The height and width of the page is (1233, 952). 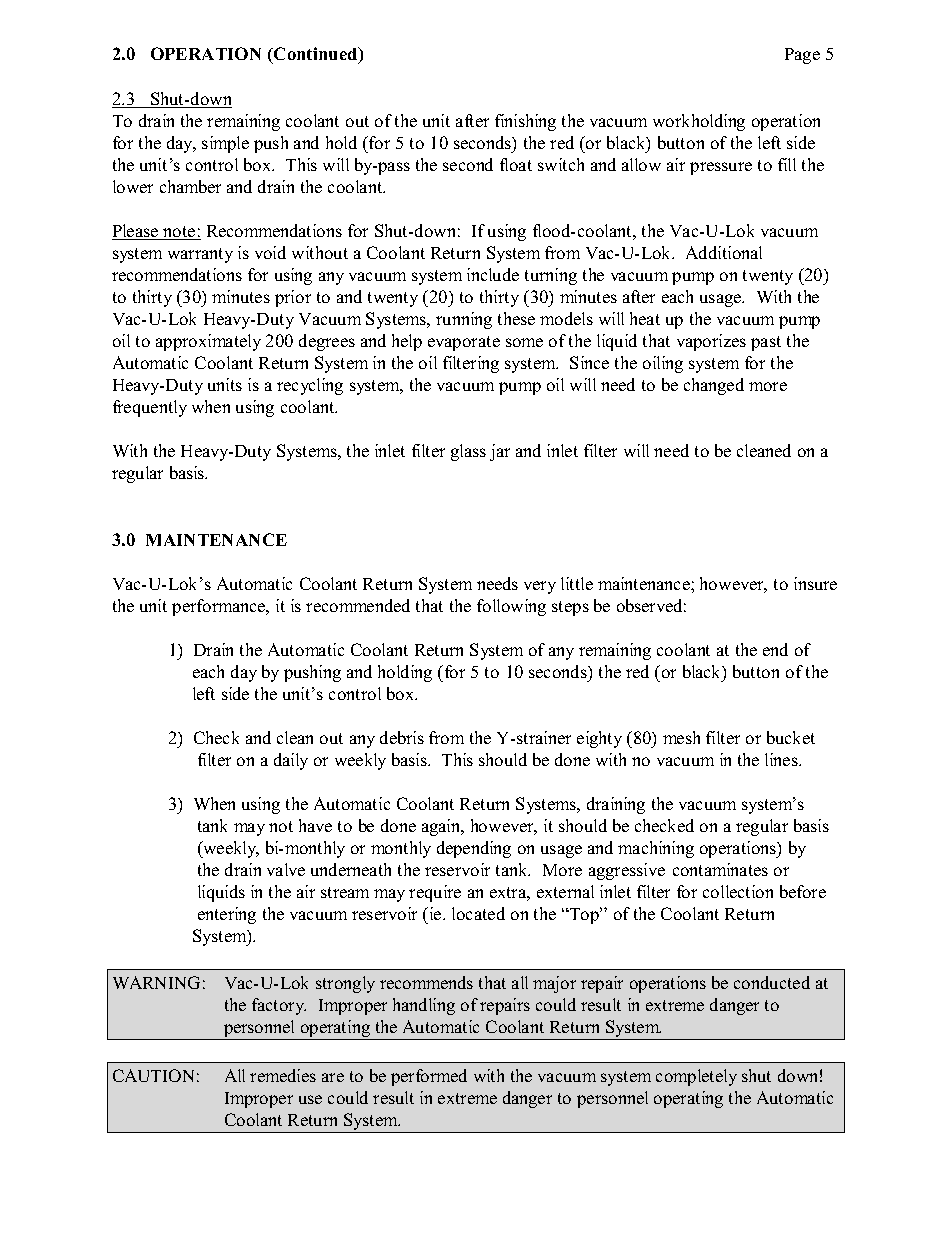 What do you see at coordinates (468, 452) in the page?
I see `glass` at bounding box center [468, 452].
